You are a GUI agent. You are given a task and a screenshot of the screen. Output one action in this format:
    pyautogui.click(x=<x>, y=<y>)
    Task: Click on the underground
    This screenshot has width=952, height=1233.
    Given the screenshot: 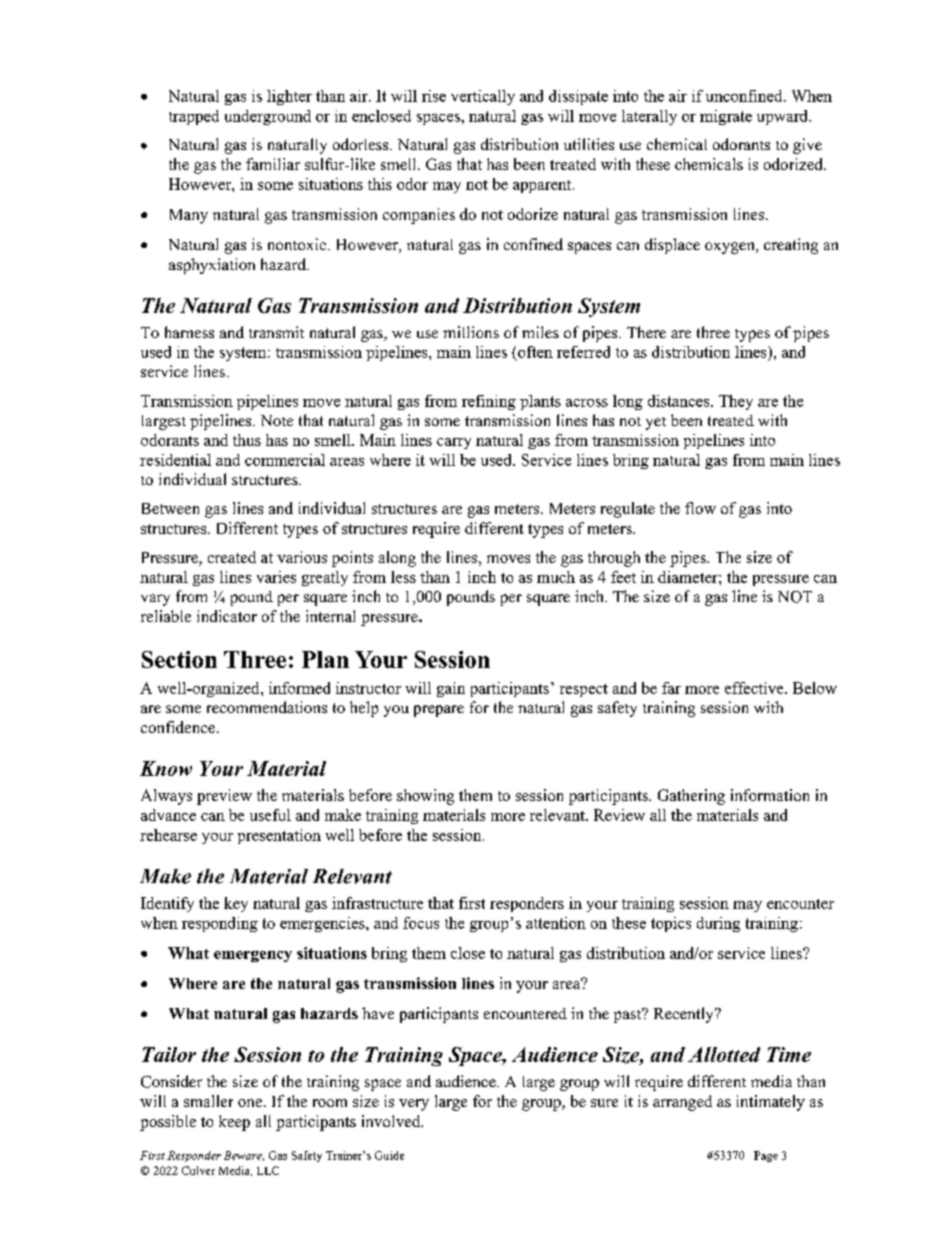 What is the action you would take?
    pyautogui.click(x=268, y=117)
